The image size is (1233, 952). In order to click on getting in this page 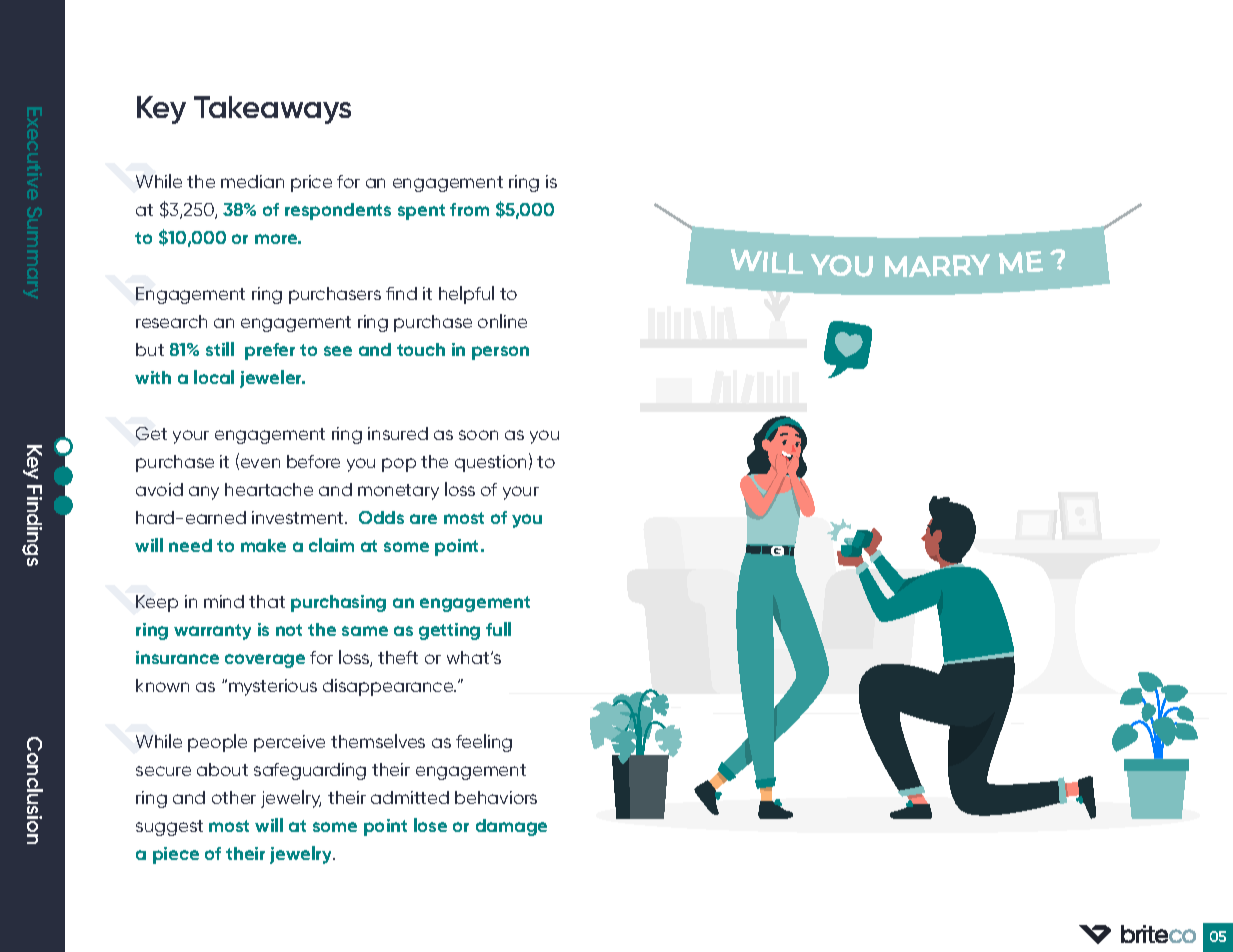, I will do `click(449, 631)`.
